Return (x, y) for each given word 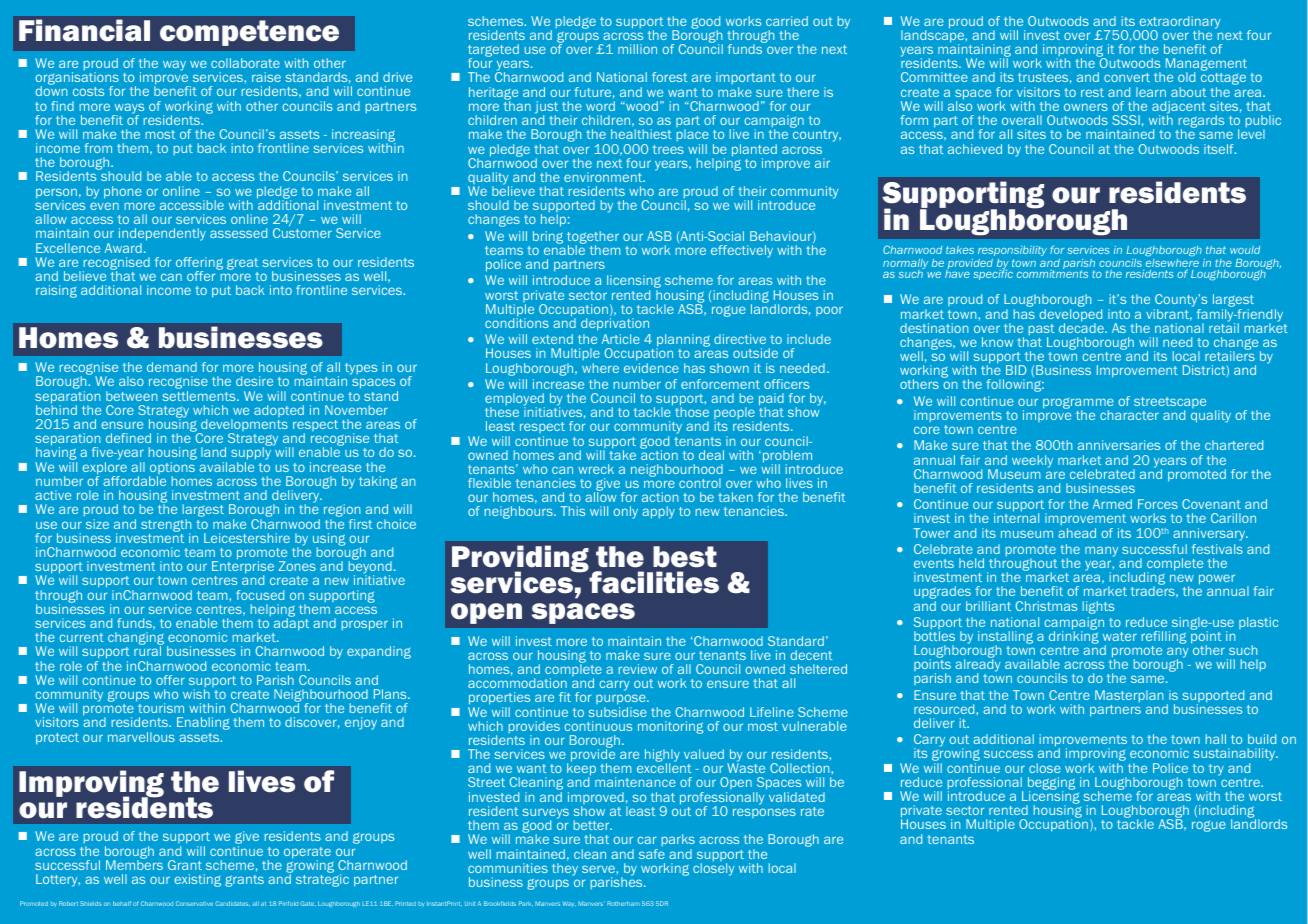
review (638, 669)
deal (711, 455)
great (242, 264)
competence (249, 33)
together (593, 238)
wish (196, 694)
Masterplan (1129, 696)
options (172, 469)
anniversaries (1119, 445)
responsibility (1012, 253)
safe (652, 854)
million (637, 49)
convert (1127, 77)
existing (197, 880)
